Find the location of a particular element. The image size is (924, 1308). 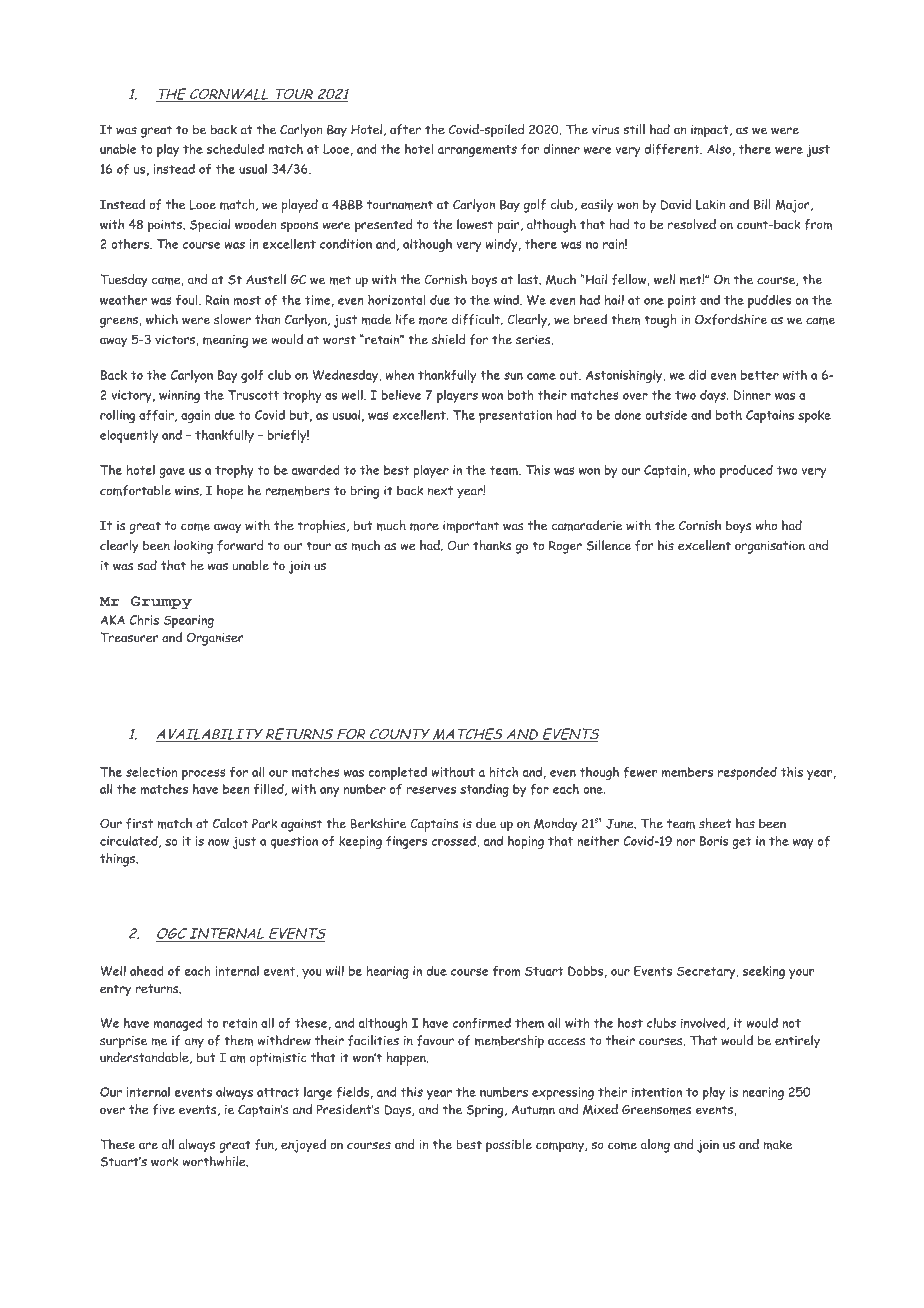

Organiser is located at coordinates (215, 639).
